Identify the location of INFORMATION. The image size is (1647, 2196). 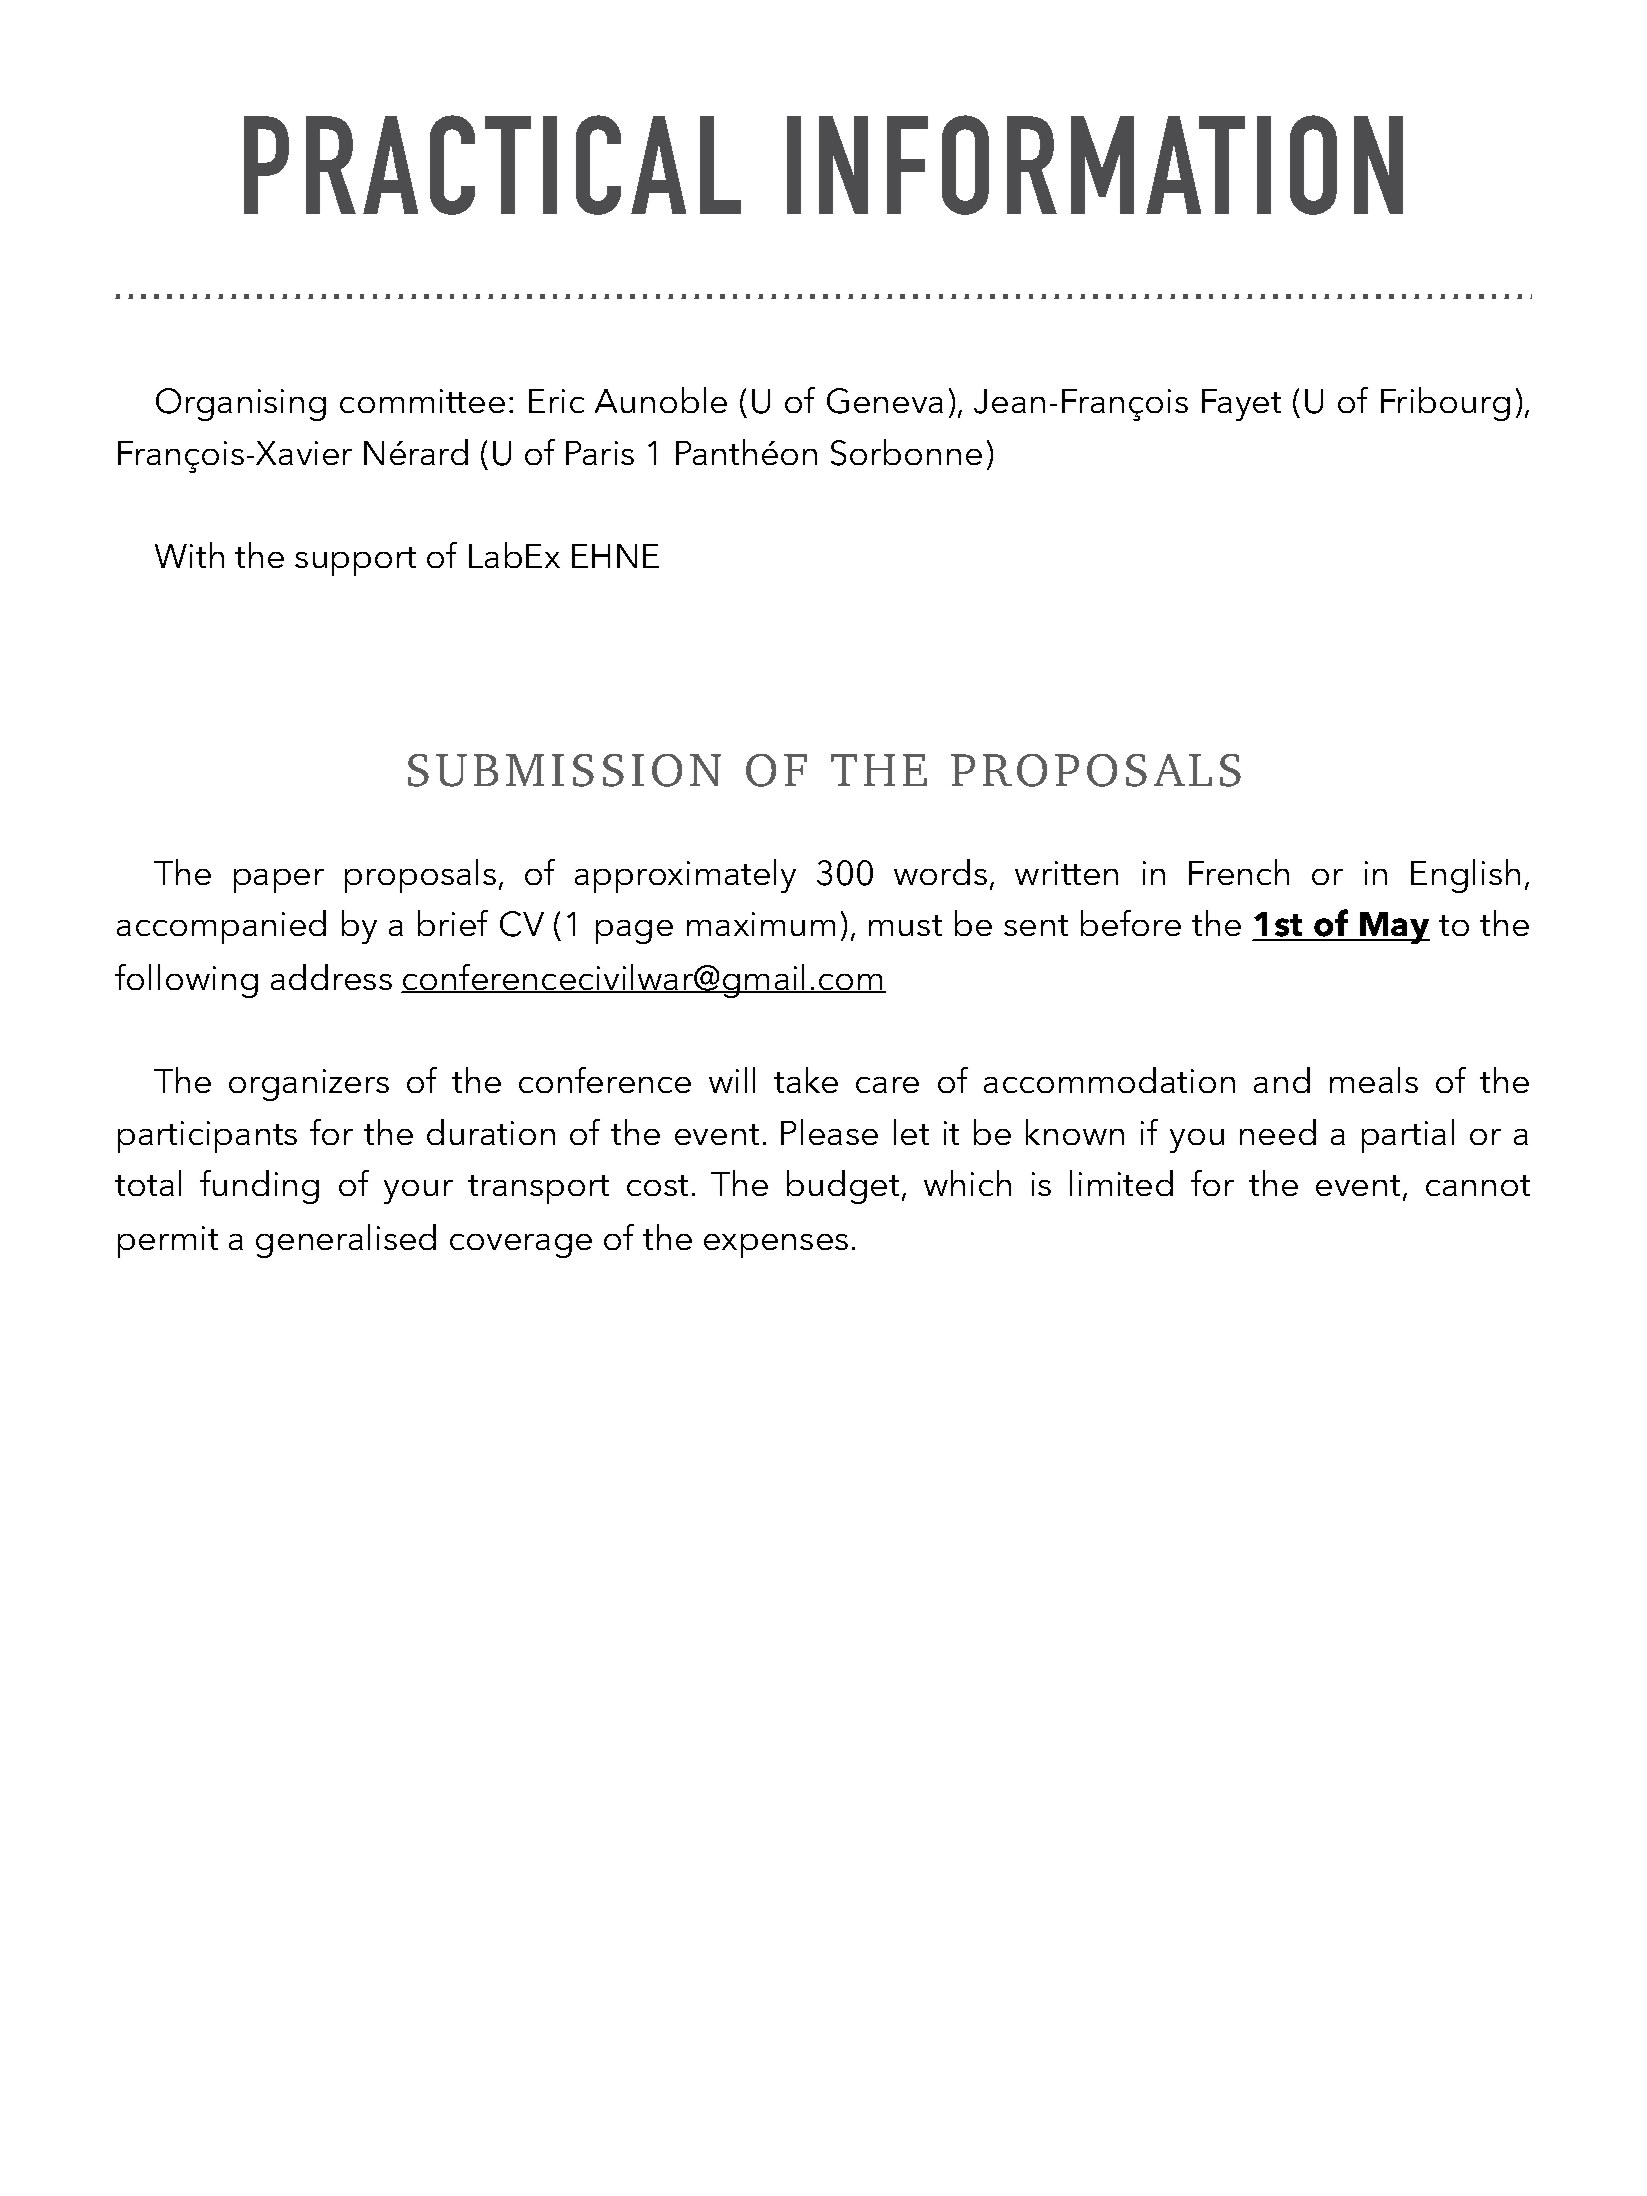
(1095, 165).
